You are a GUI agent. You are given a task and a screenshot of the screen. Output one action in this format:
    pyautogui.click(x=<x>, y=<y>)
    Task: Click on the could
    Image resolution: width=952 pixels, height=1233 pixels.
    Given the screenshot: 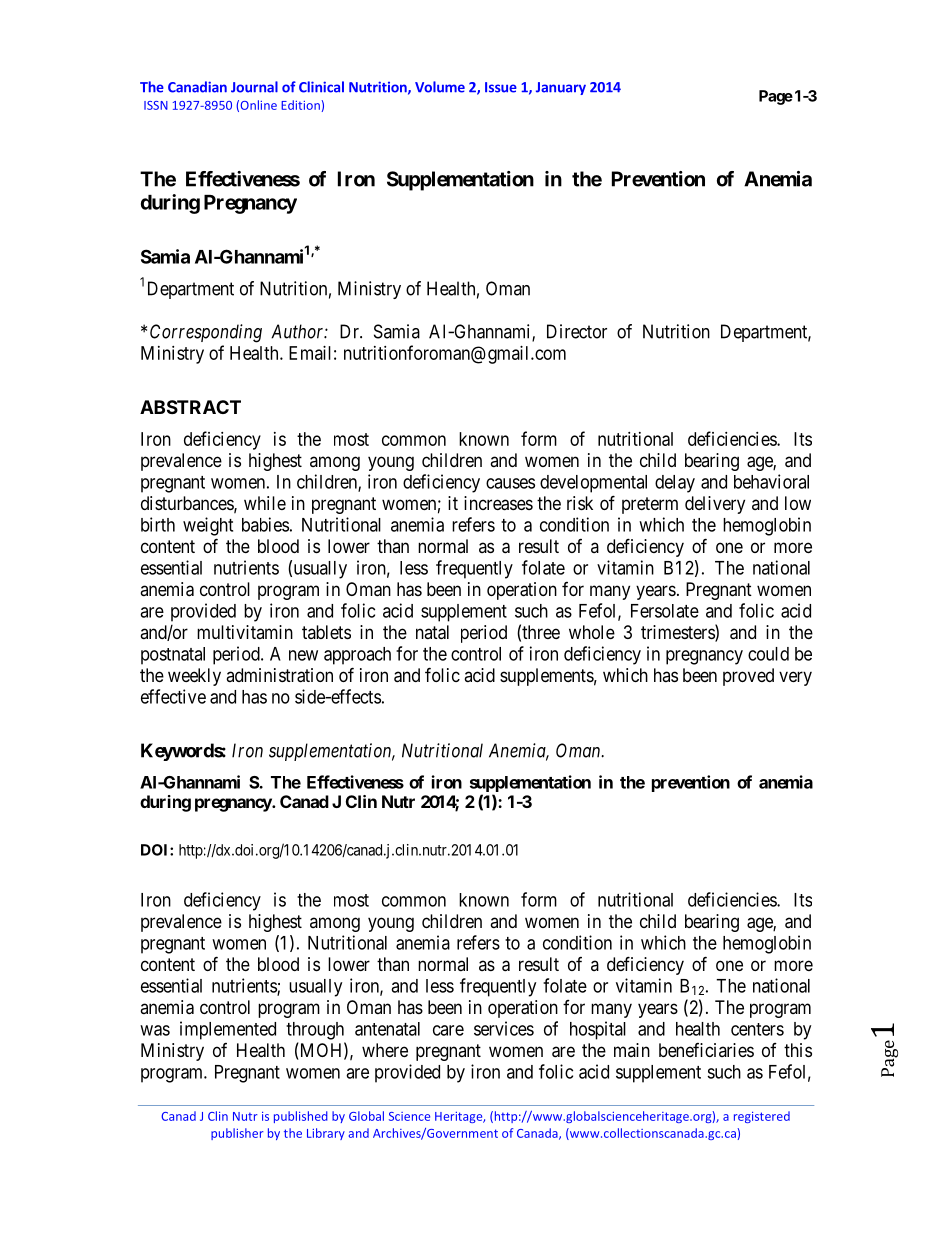 What is the action you would take?
    pyautogui.click(x=768, y=654)
